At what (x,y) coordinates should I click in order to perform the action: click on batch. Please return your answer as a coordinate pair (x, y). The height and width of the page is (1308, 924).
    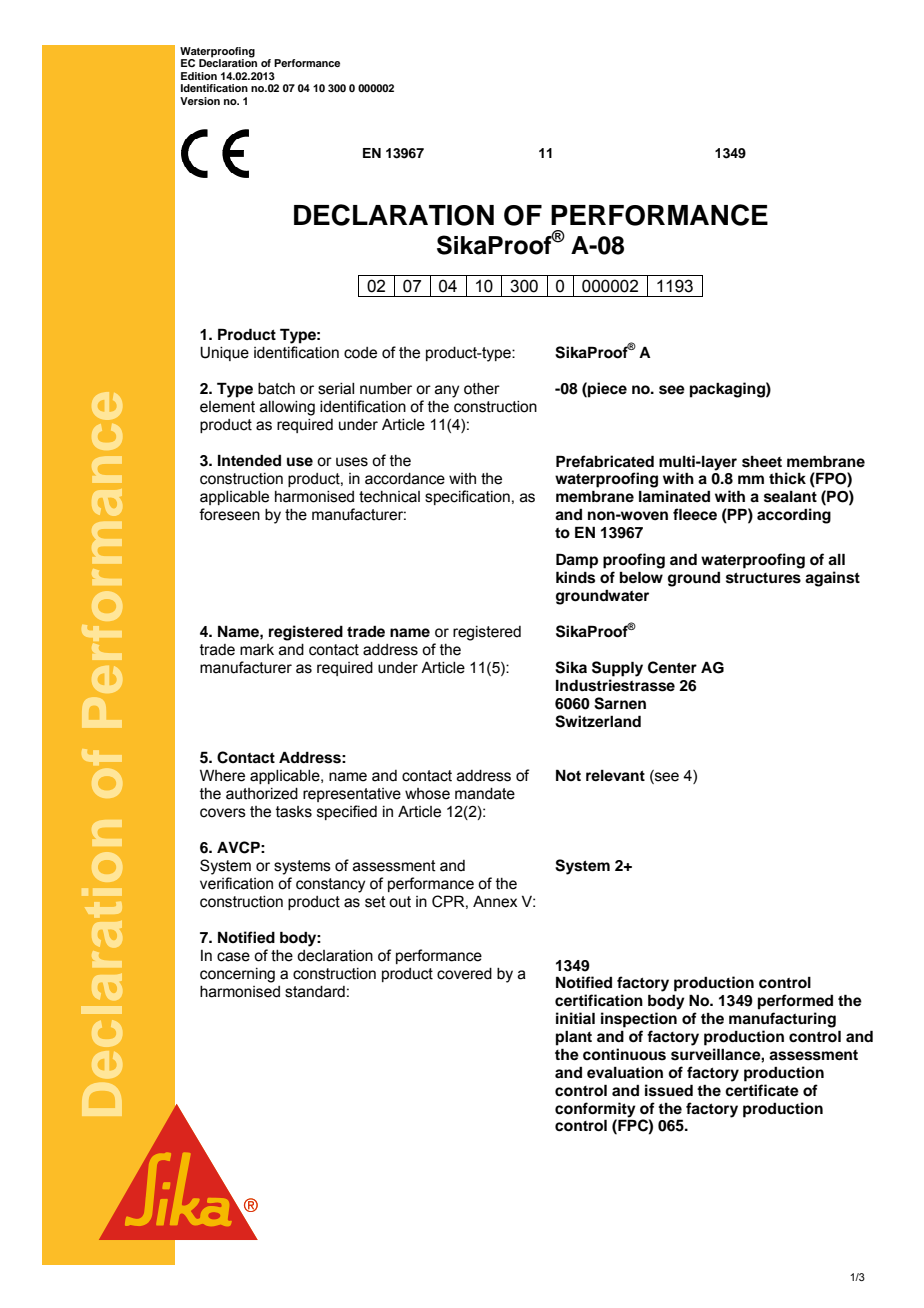
    Looking at the image, I should click on (276, 389).
